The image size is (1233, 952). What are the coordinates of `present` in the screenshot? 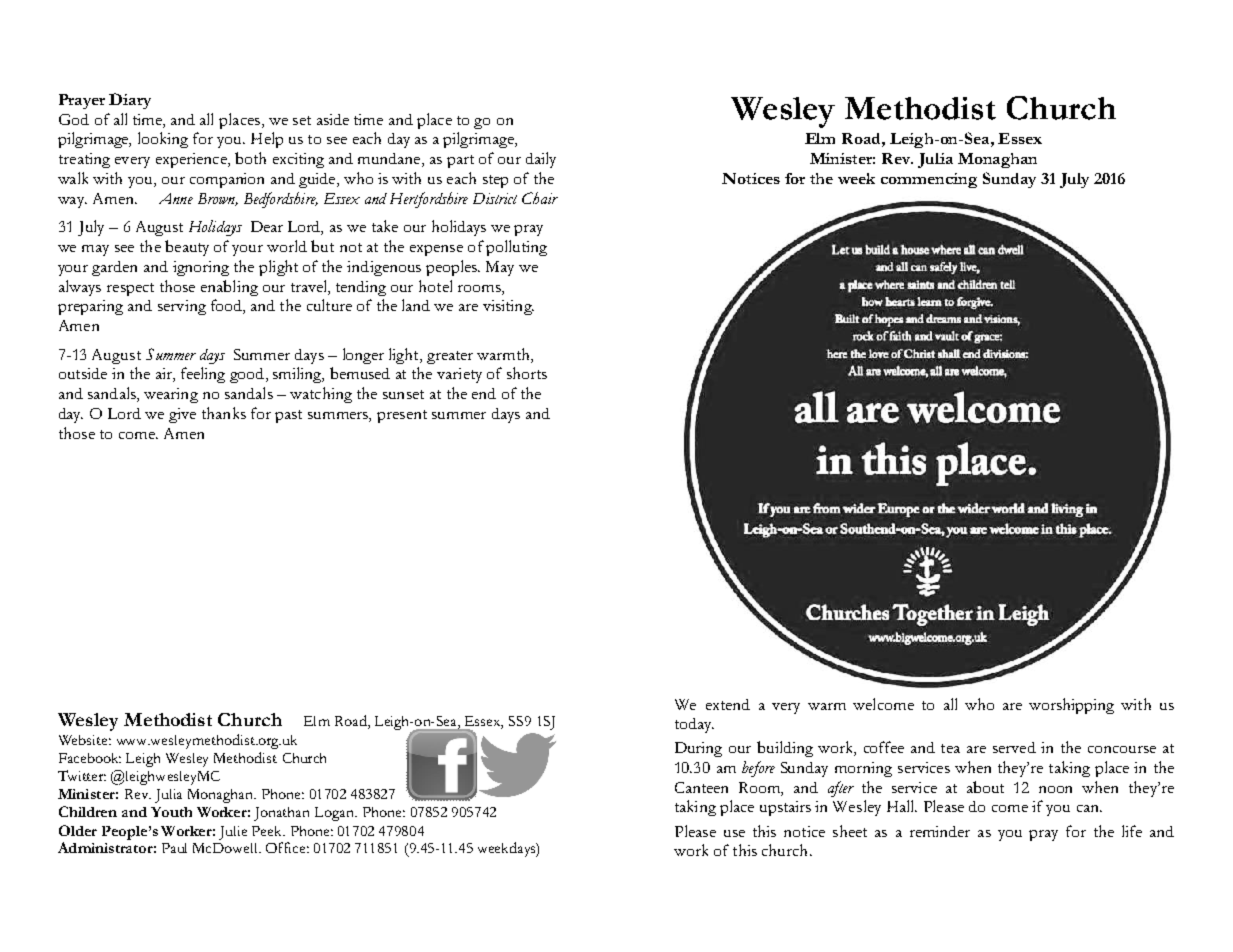 It's located at (402, 416).
